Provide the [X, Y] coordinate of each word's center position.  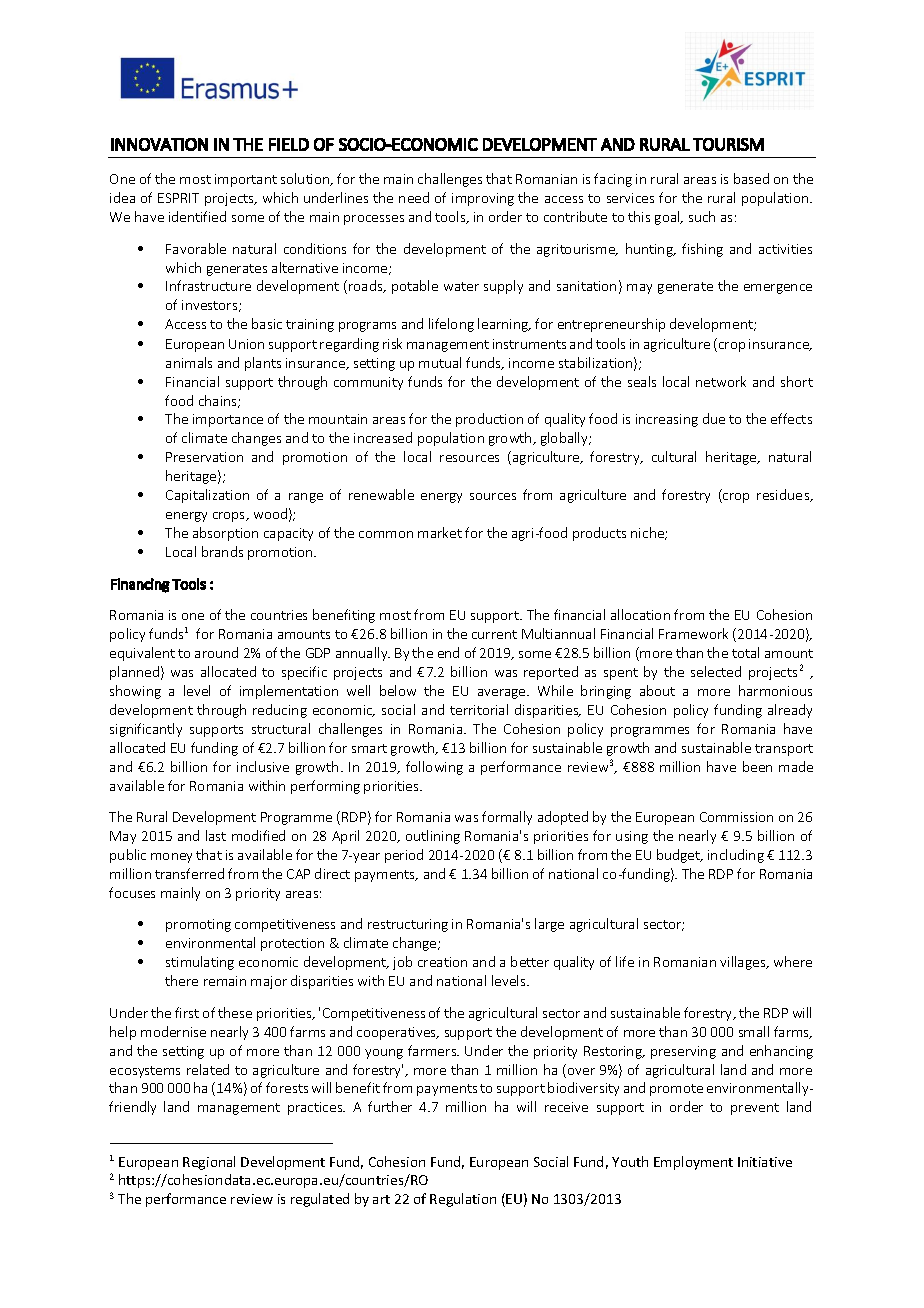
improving [483, 199]
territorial [479, 709]
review [252, 1199]
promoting [198, 925]
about [657, 690]
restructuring [408, 925]
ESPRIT [178, 198]
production [489, 420]
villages [744, 963]
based [751, 178]
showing [135, 692]
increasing [667, 420]
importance [228, 420]
